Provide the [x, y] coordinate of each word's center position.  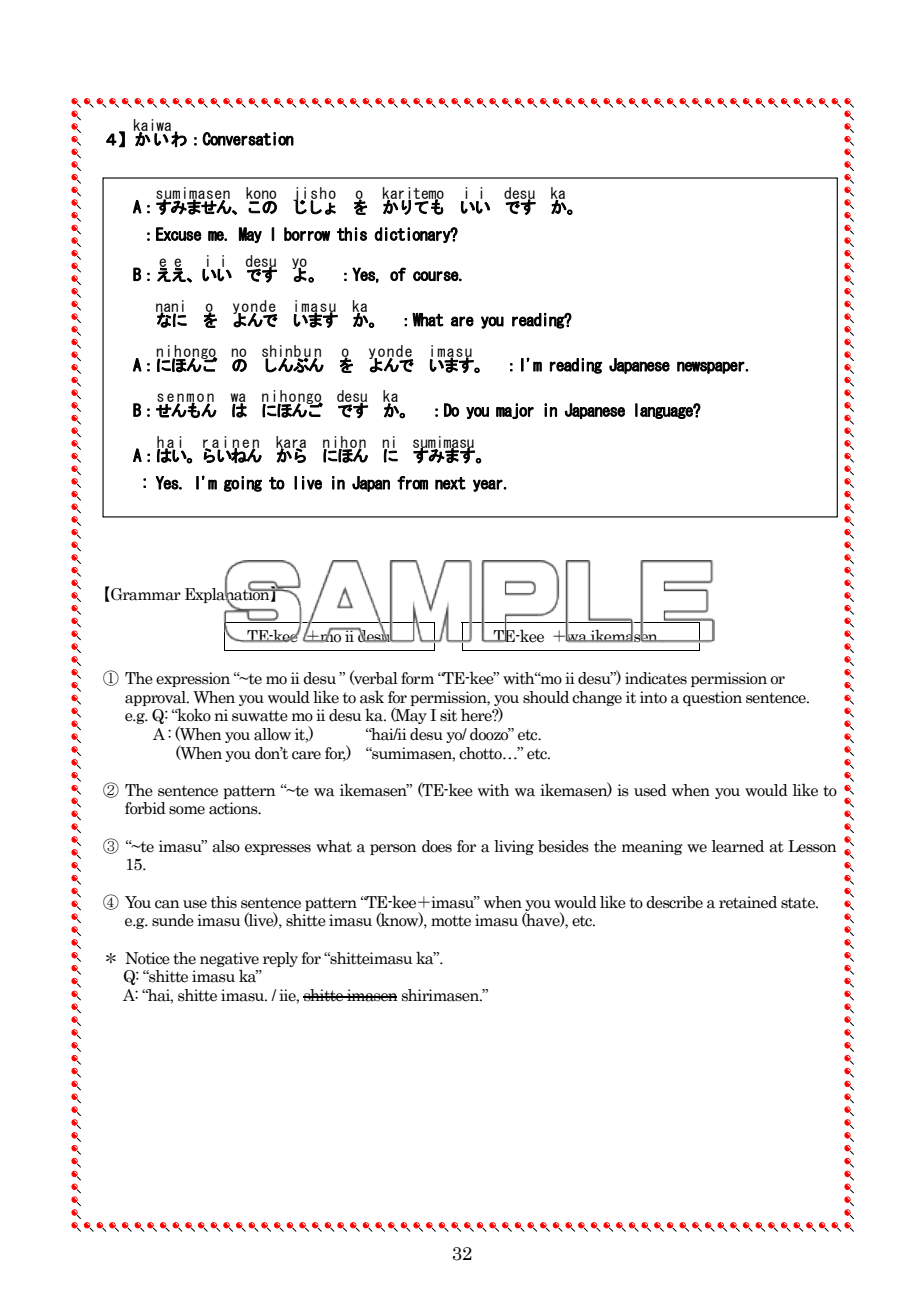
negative [229, 959]
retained [748, 902]
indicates [656, 678]
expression [193, 679]
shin [277, 352]
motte [451, 921]
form [417, 678]
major [515, 411]
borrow [307, 234]
